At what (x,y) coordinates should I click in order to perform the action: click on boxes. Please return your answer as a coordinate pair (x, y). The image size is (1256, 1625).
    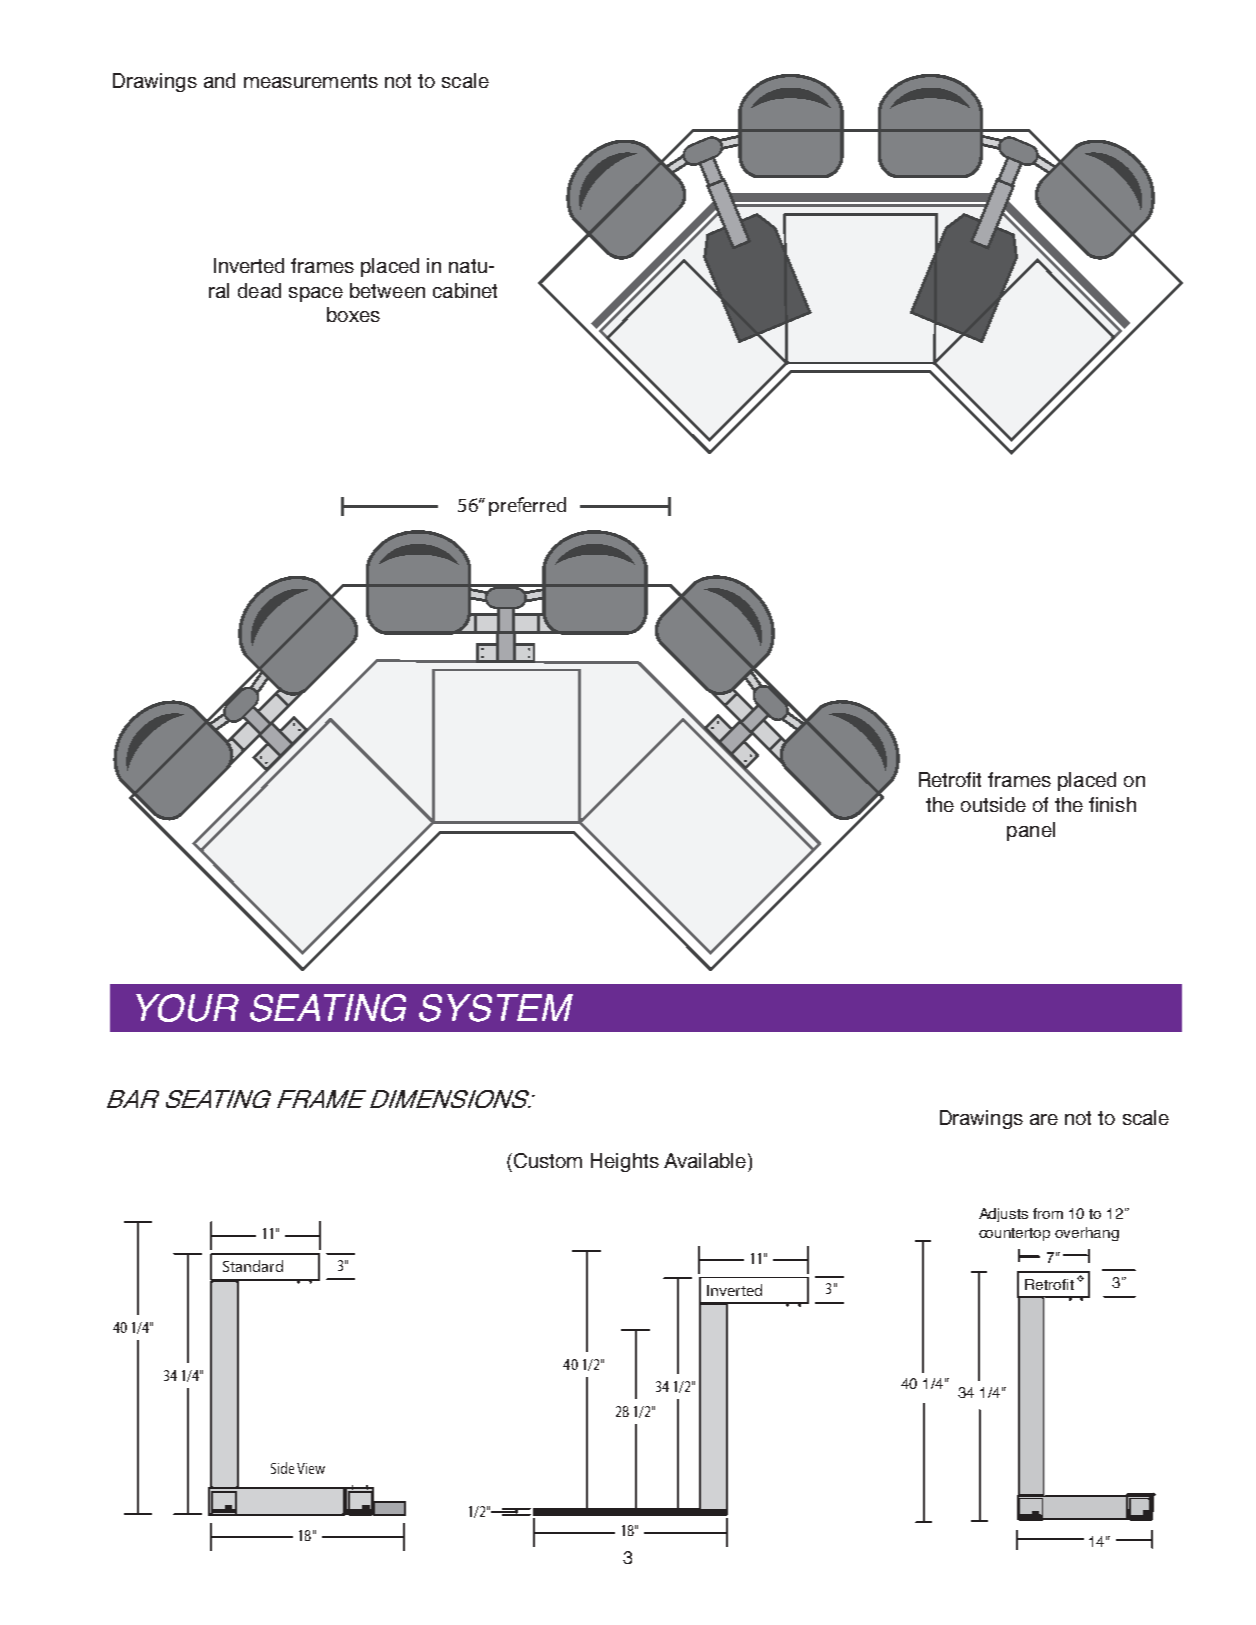
    Looking at the image, I should click on (353, 314).
